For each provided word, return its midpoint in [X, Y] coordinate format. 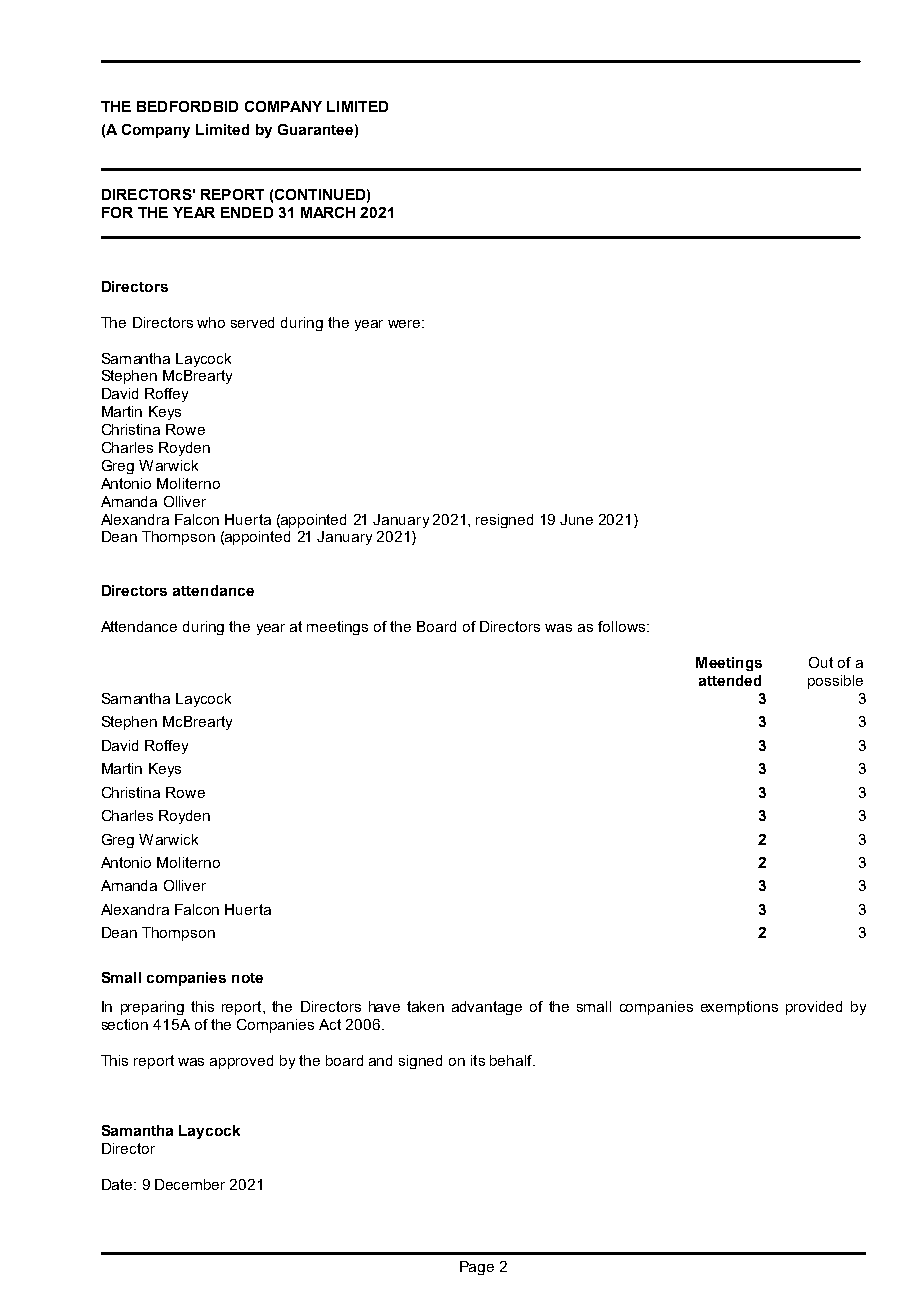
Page [477, 1268]
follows [621, 626]
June [576, 519]
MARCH [328, 212]
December [190, 1184]
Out [821, 662]
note [247, 978]
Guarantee [315, 129]
